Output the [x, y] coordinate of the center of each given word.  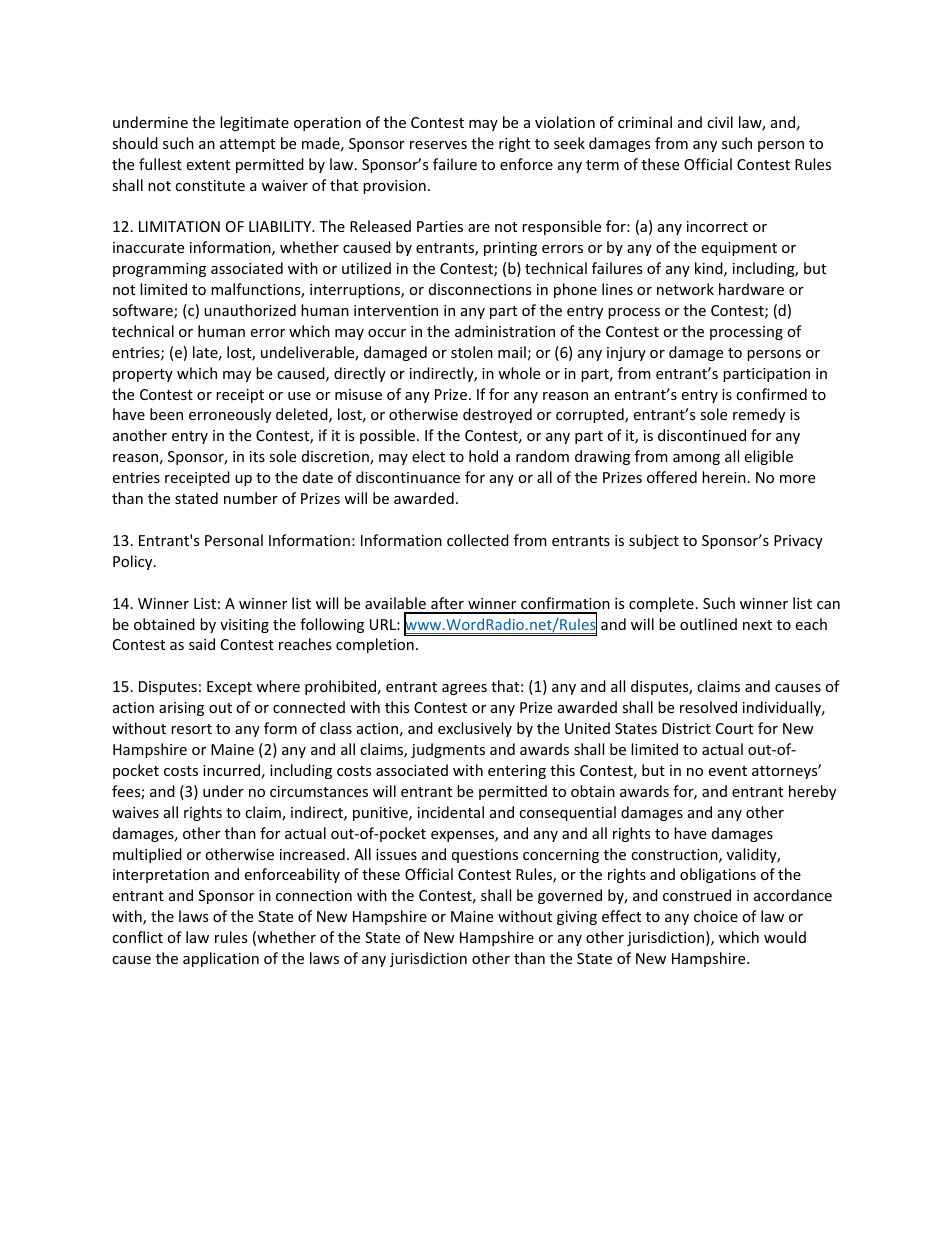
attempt [247, 145]
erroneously [230, 415]
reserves [438, 145]
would [785, 937]
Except [229, 688]
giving [577, 918]
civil [720, 122]
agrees [464, 689]
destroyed [497, 415]
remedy [759, 415]
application [221, 959]
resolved [708, 707]
